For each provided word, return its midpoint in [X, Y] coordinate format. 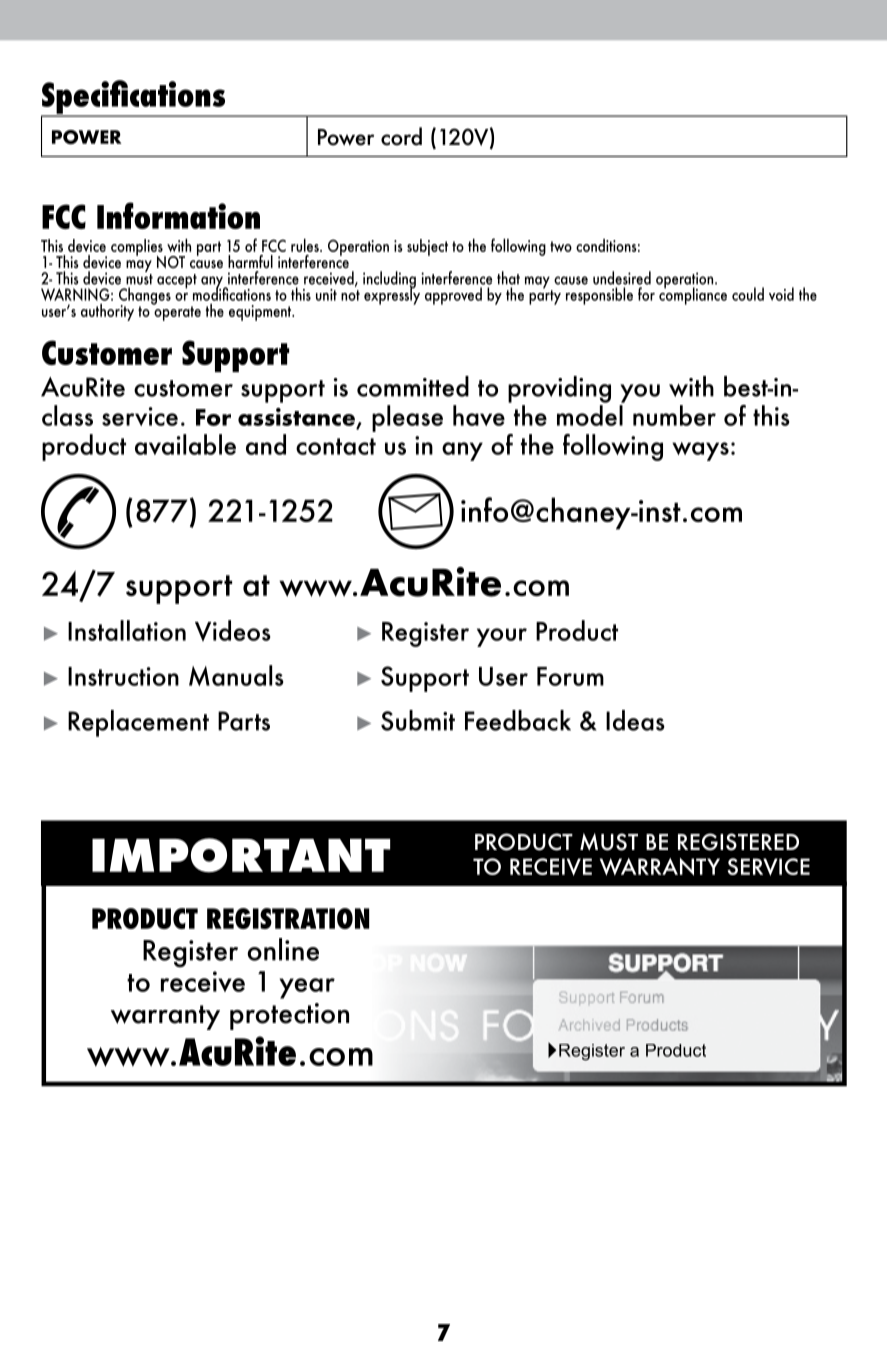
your [502, 637]
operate [177, 312]
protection [289, 1016]
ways [700, 451]
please [407, 418]
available [185, 444]
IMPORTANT [241, 855]
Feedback [518, 720]
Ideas [635, 720]
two [561, 246]
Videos [233, 630]
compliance [693, 295]
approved [453, 296]
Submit [418, 720]
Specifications [134, 98]
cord [401, 136]
